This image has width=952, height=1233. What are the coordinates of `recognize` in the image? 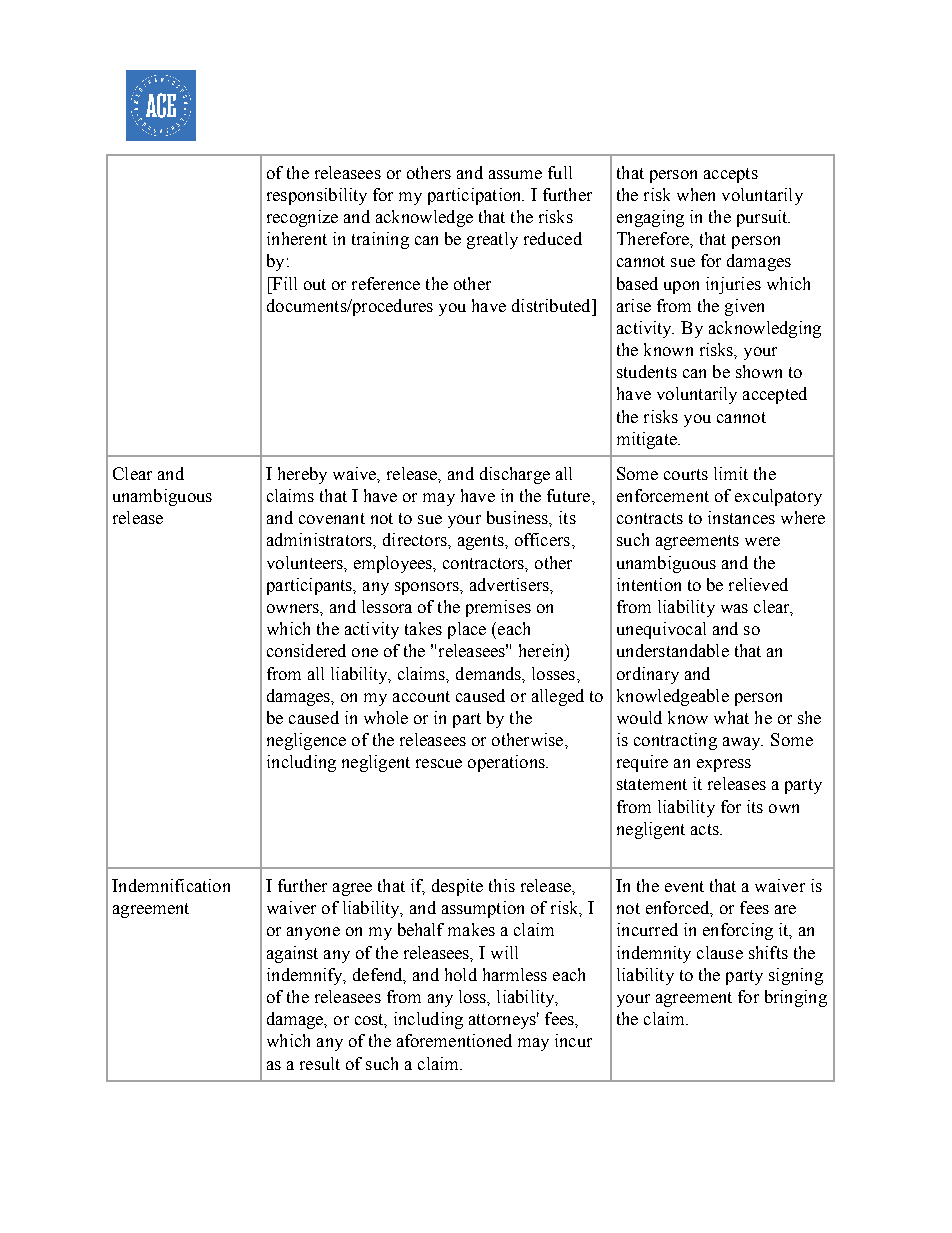 It's located at (302, 218).
